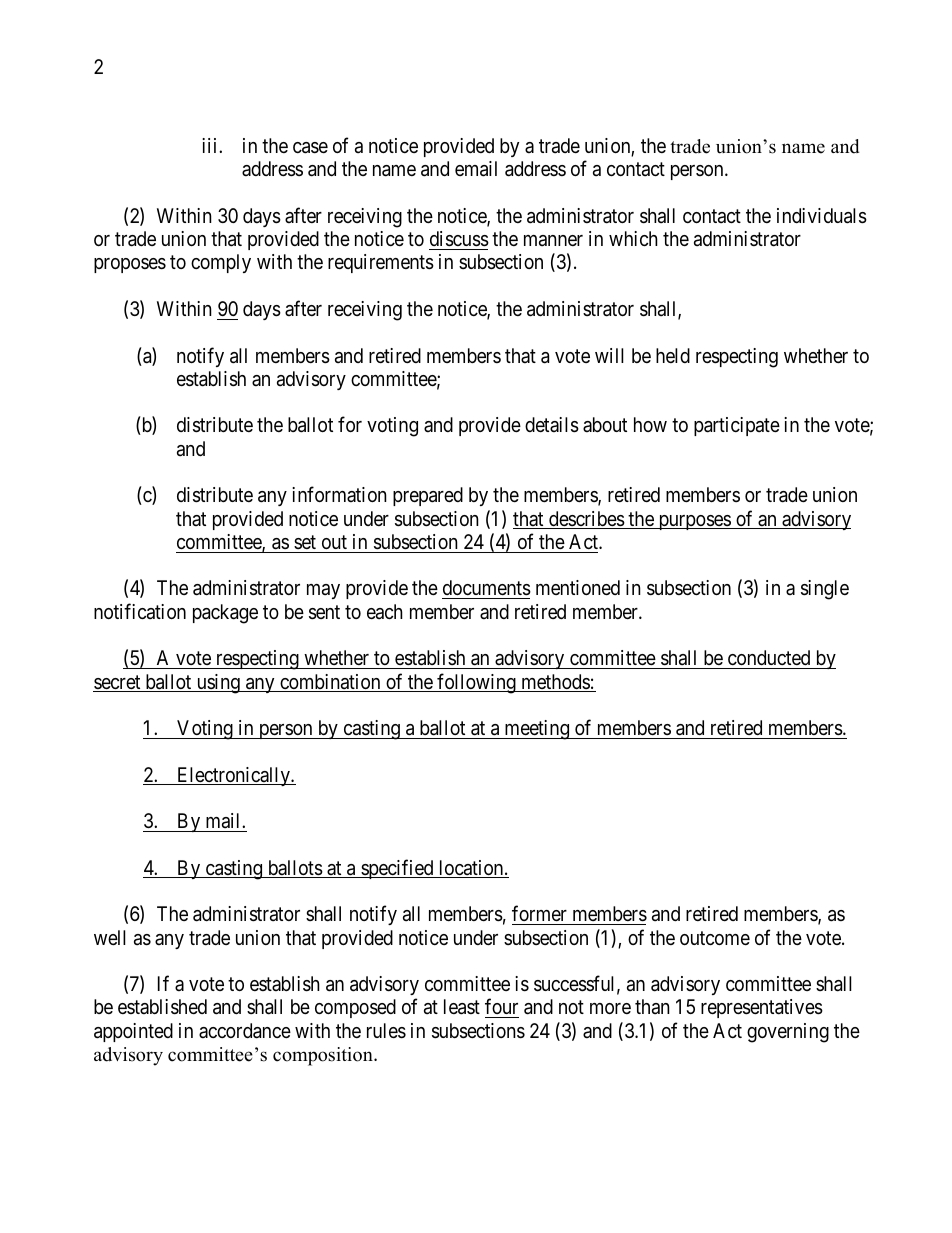 Image resolution: width=952 pixels, height=1233 pixels. I want to click on conducted, so click(769, 657).
